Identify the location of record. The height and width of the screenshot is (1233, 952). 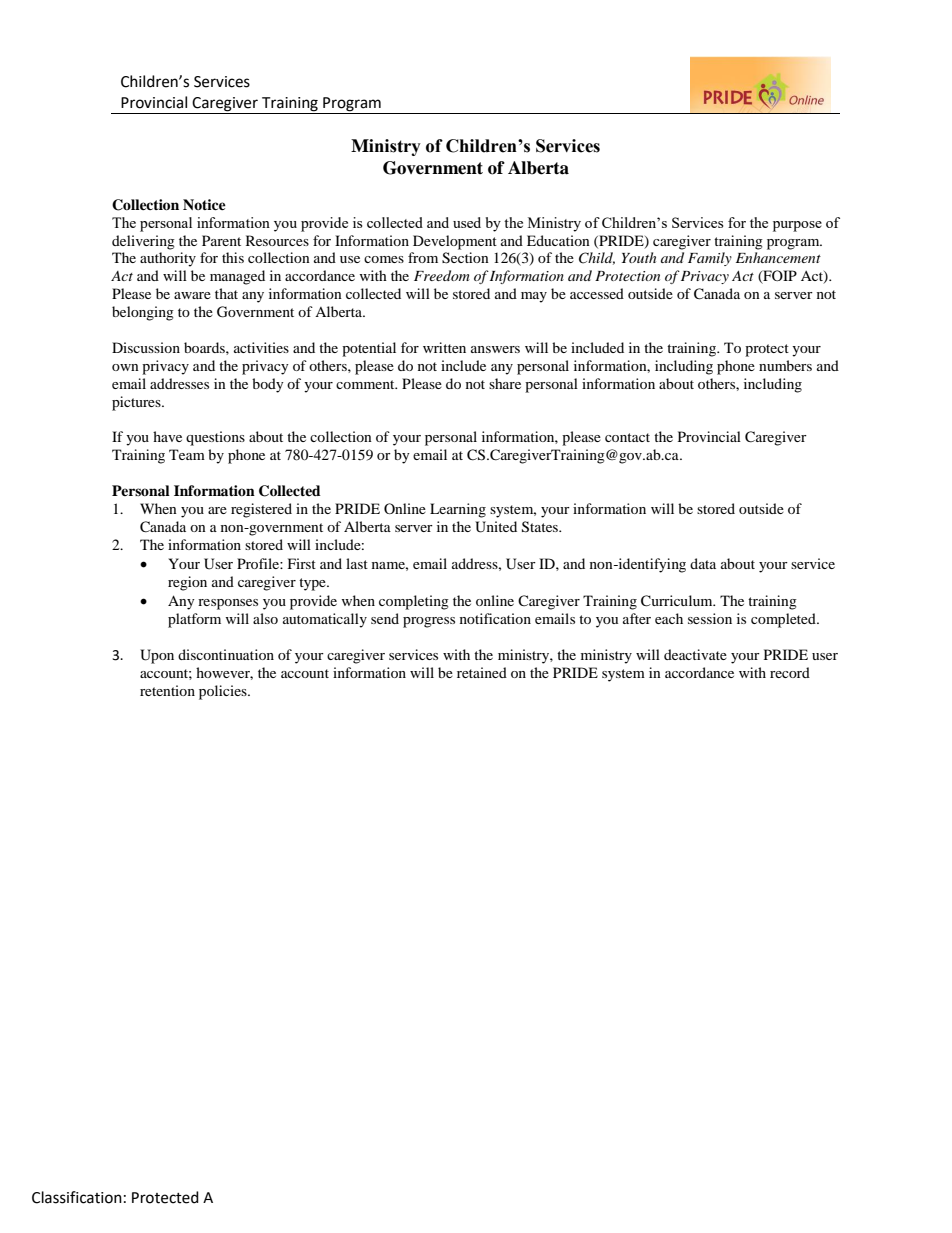
(790, 672).
